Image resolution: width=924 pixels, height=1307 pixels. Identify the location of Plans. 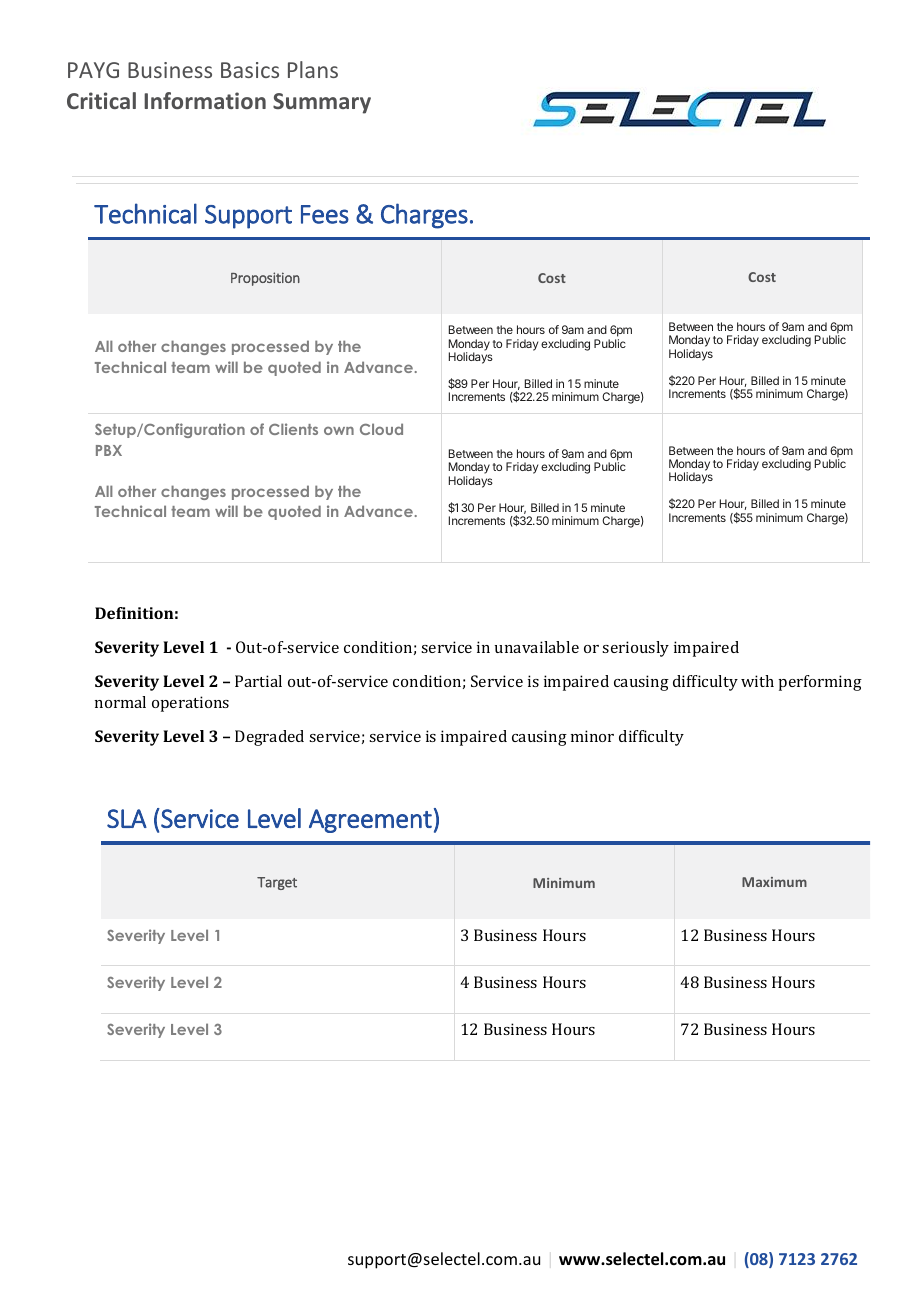
(313, 69).
